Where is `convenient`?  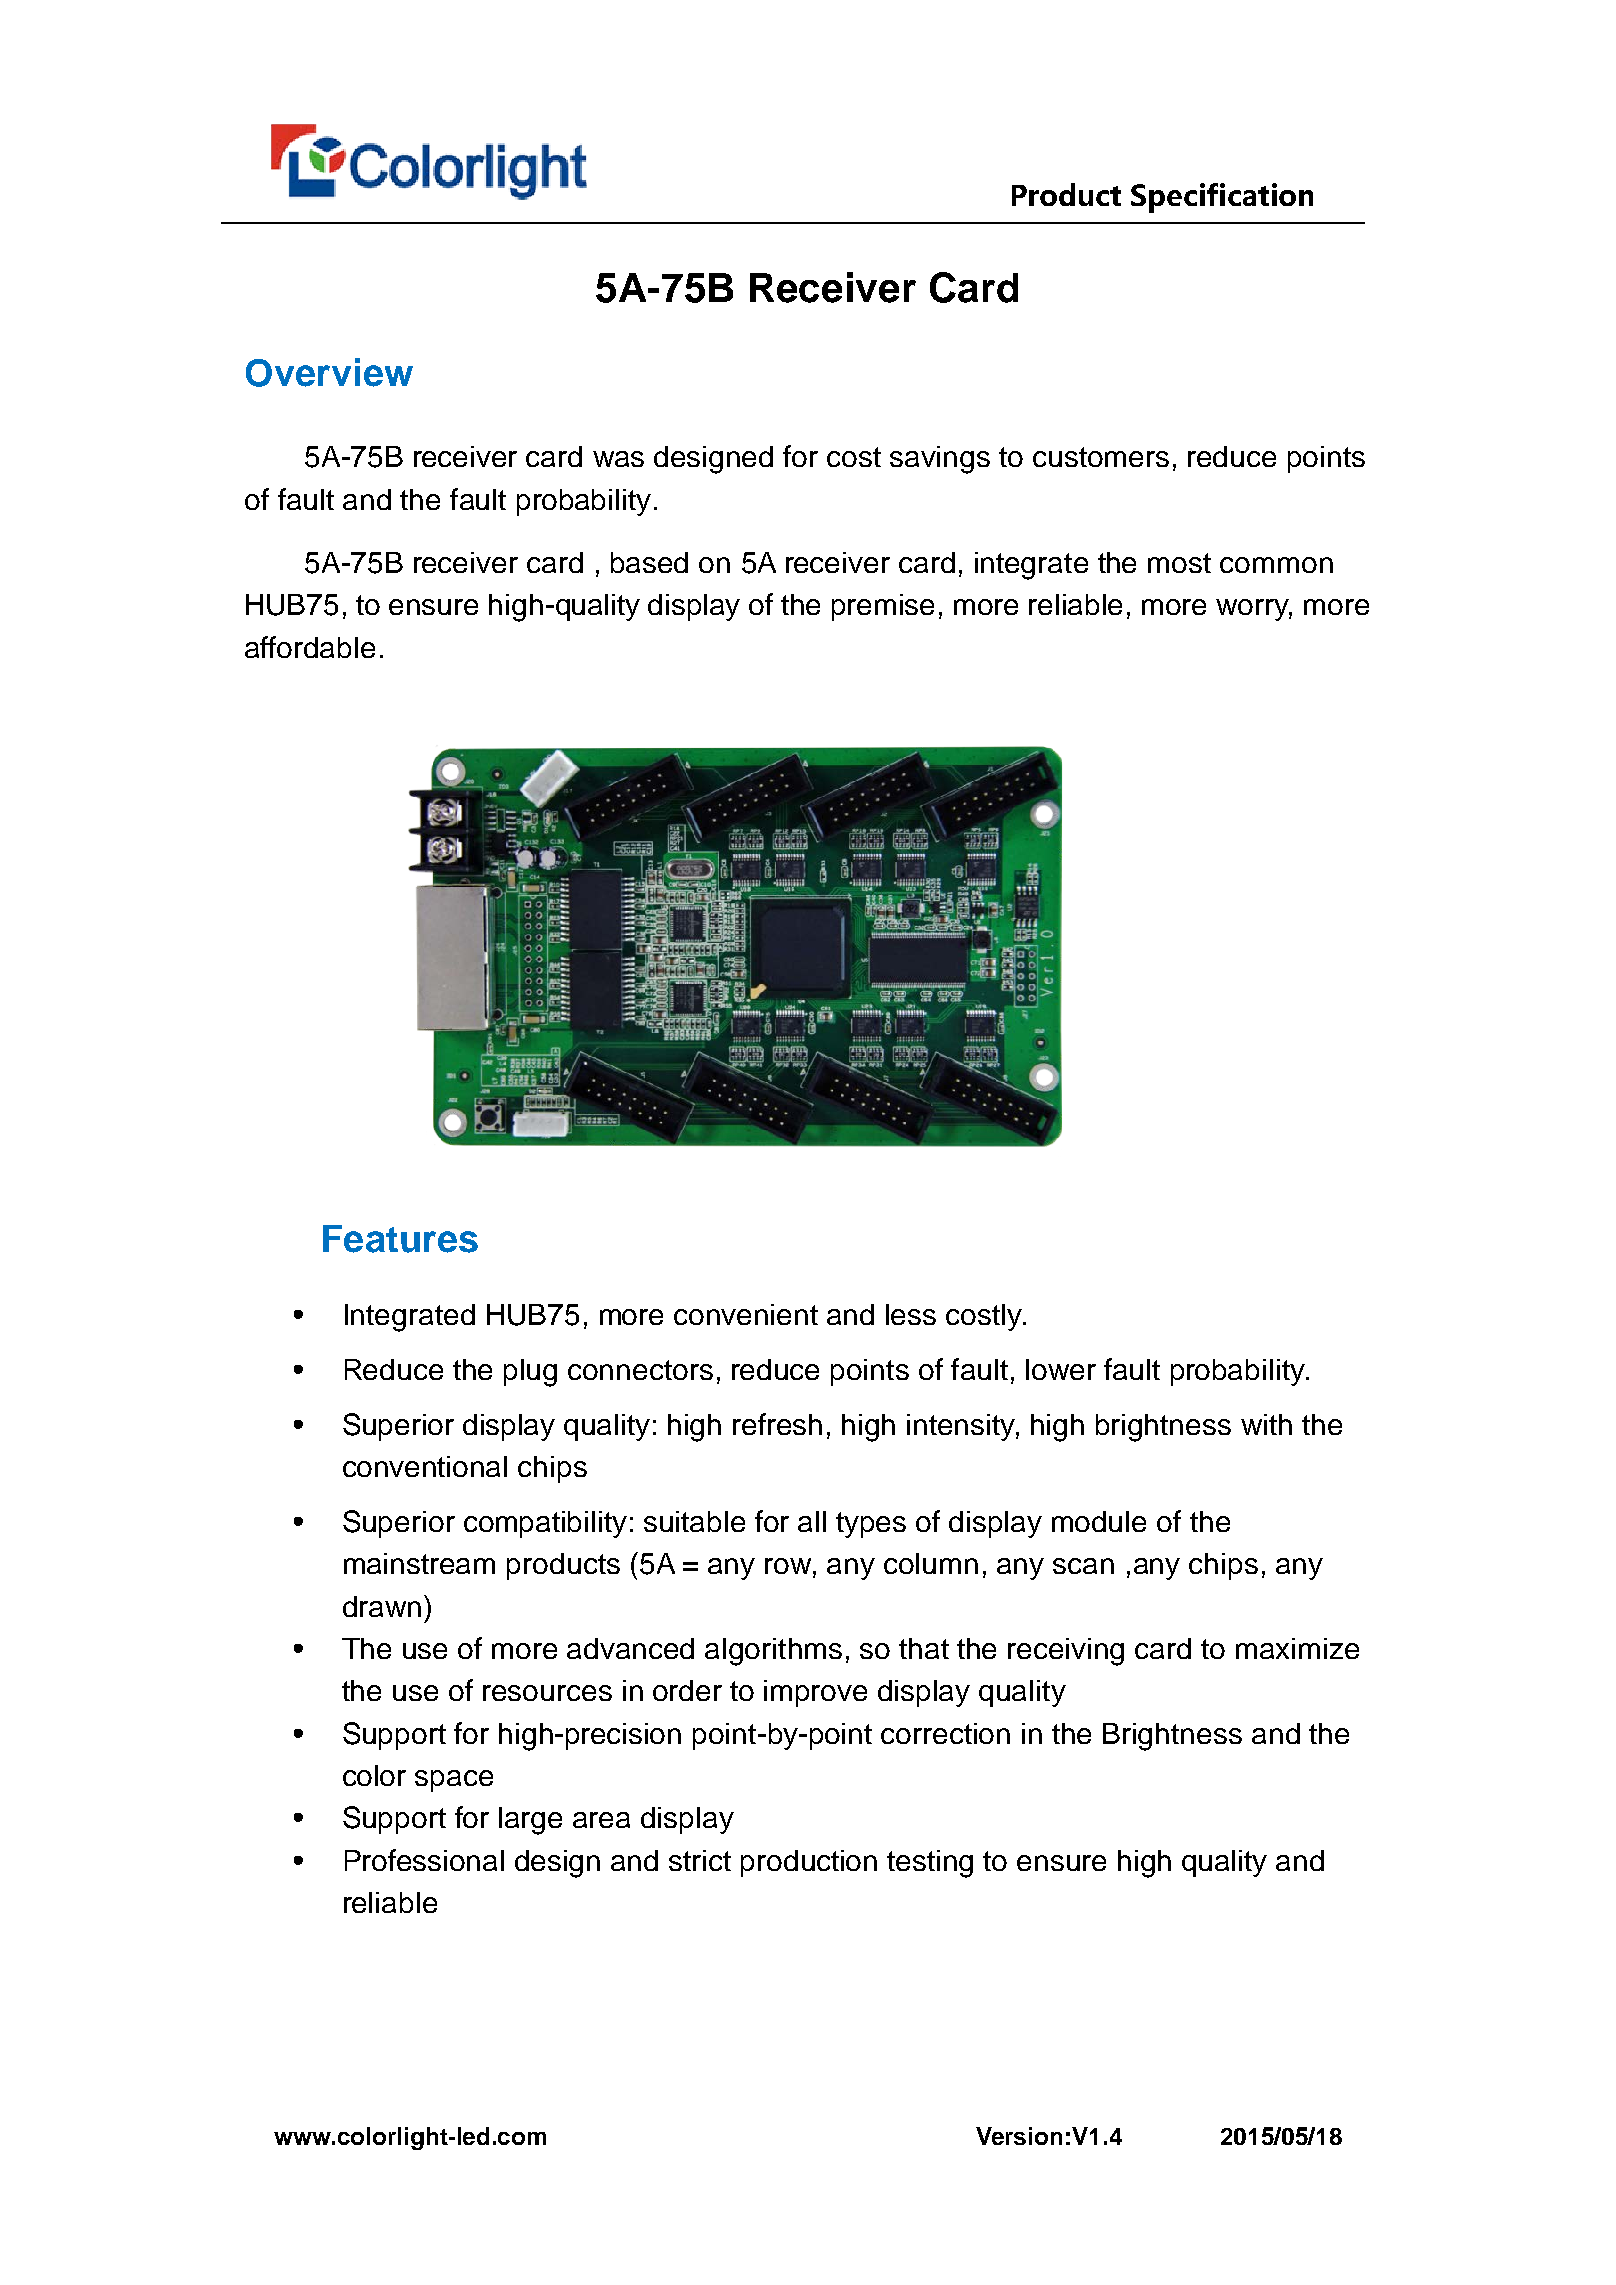 convenient is located at coordinates (746, 1314).
